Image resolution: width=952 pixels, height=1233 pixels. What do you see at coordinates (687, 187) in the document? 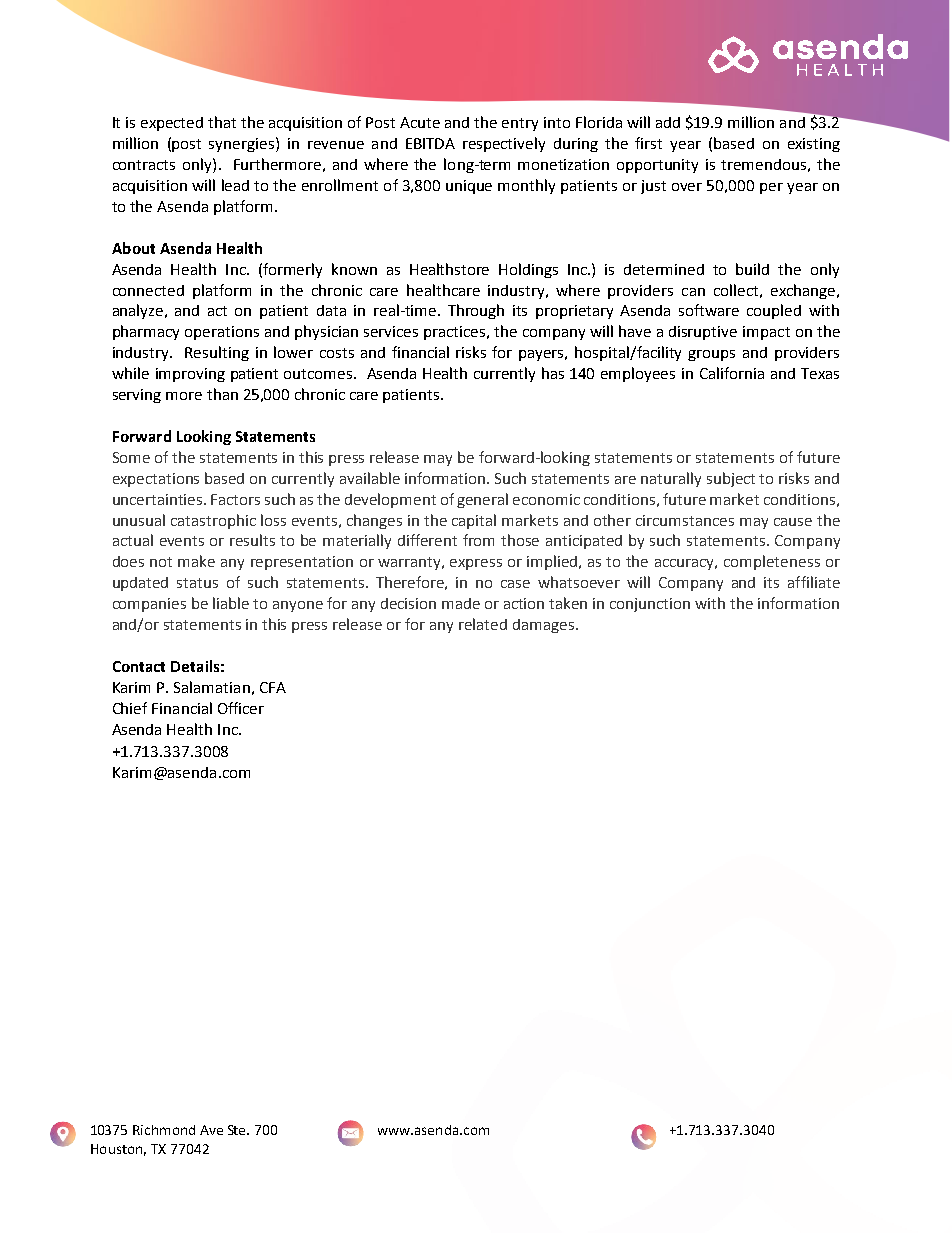
I see `over` at bounding box center [687, 187].
